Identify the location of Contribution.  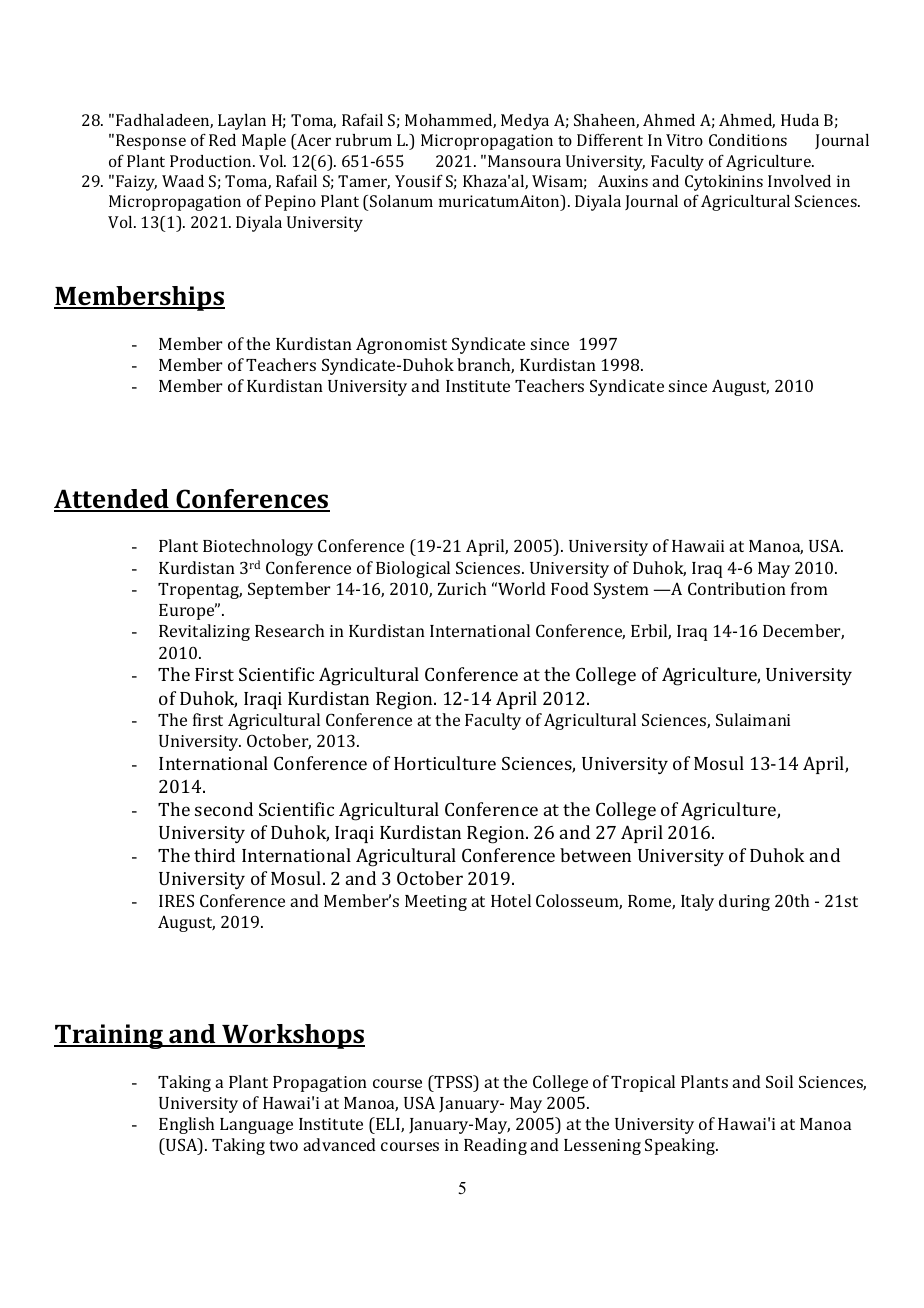
(737, 588).
